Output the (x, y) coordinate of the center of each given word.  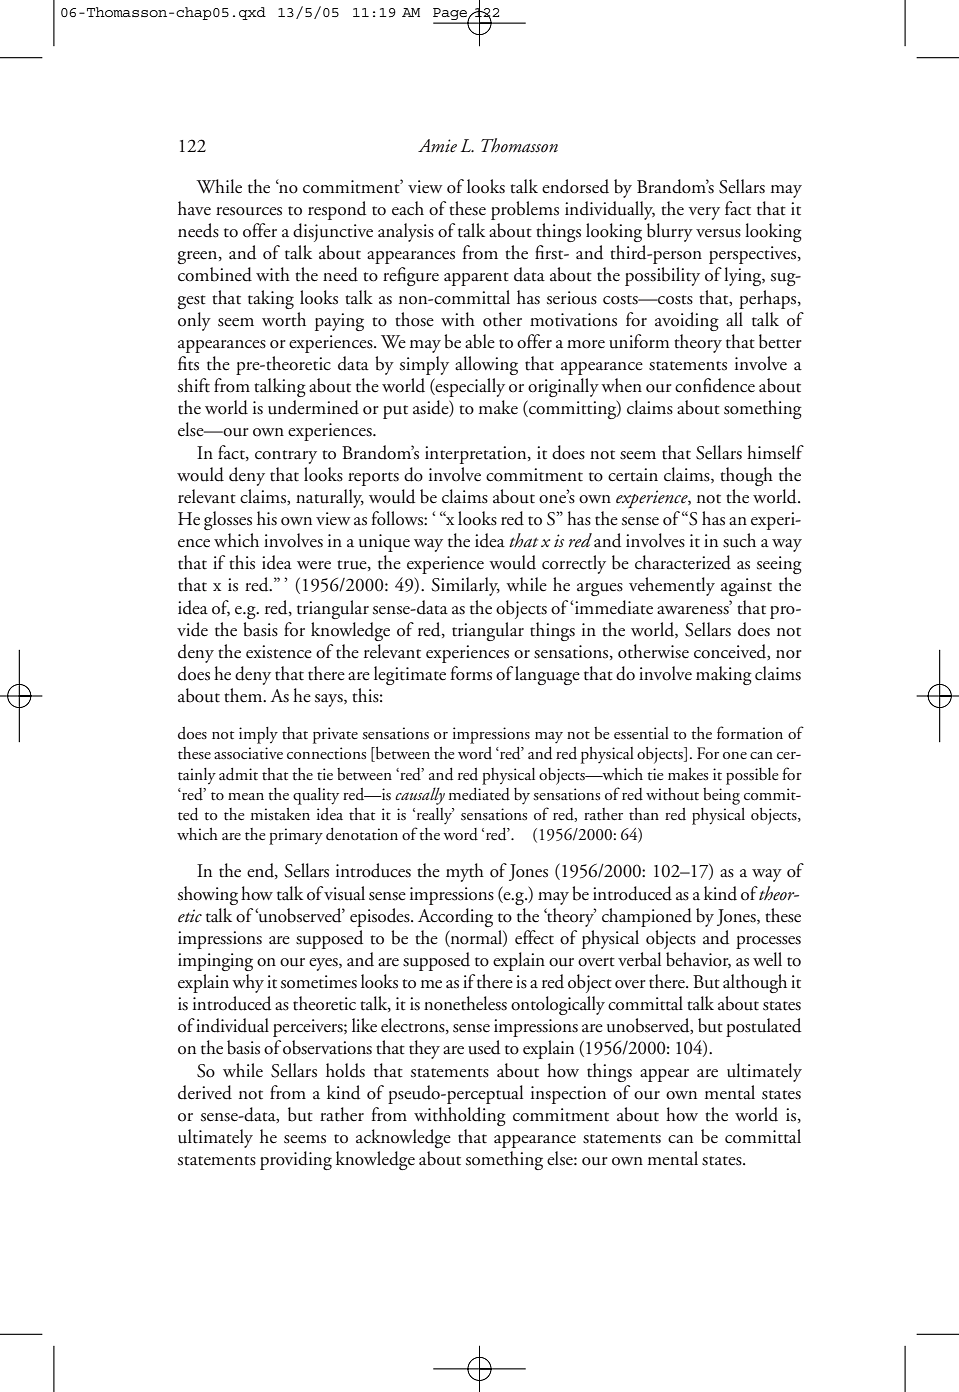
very (704, 213)
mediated (479, 794)
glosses (228, 520)
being (721, 796)
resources (249, 211)
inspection (568, 1095)
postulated (763, 1027)
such (739, 540)
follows (398, 518)
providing (296, 1160)
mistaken (280, 814)
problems (525, 210)
